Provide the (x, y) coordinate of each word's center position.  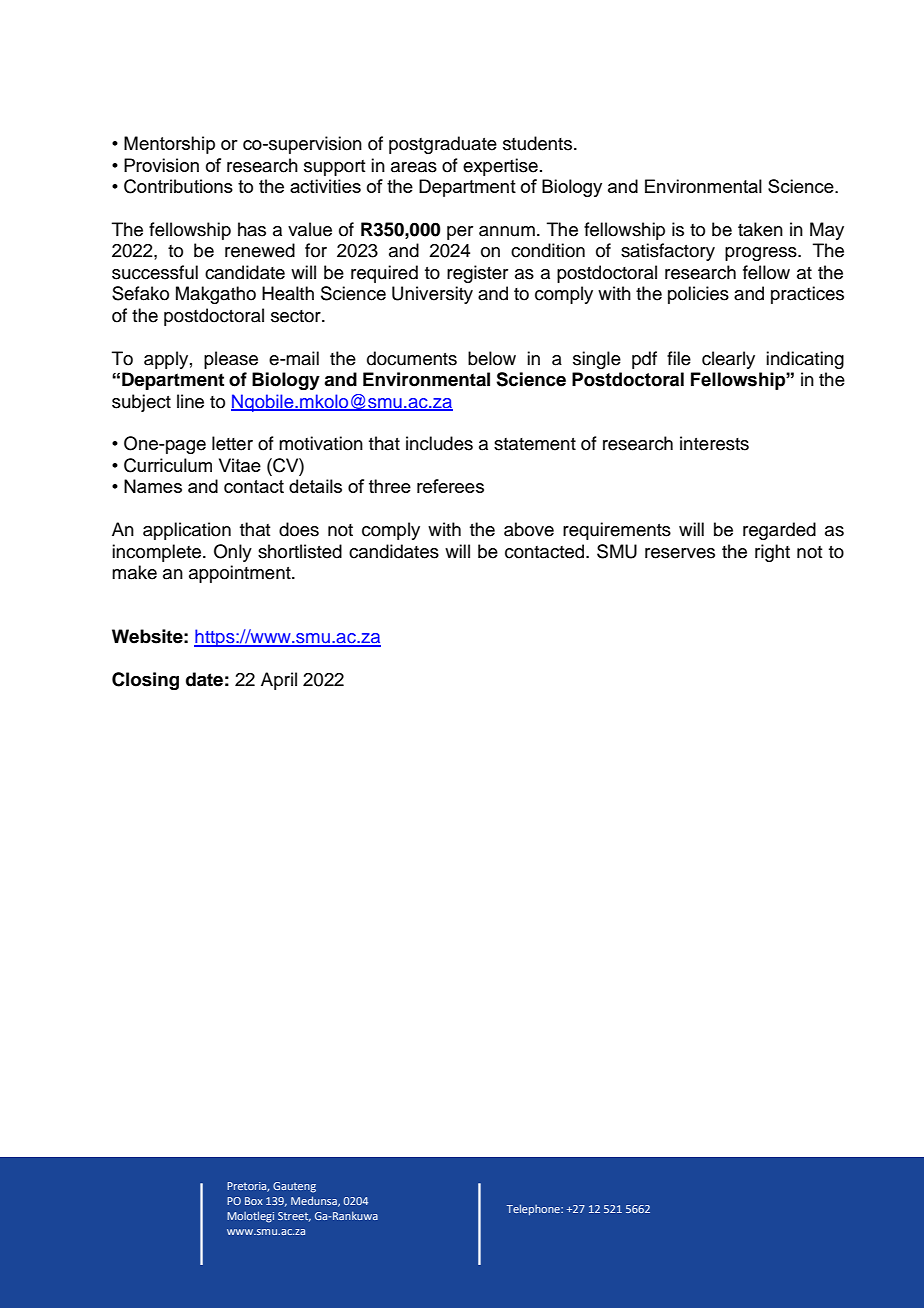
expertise (500, 167)
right (772, 553)
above (529, 529)
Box (254, 1201)
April (279, 681)
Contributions (178, 186)
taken (760, 229)
